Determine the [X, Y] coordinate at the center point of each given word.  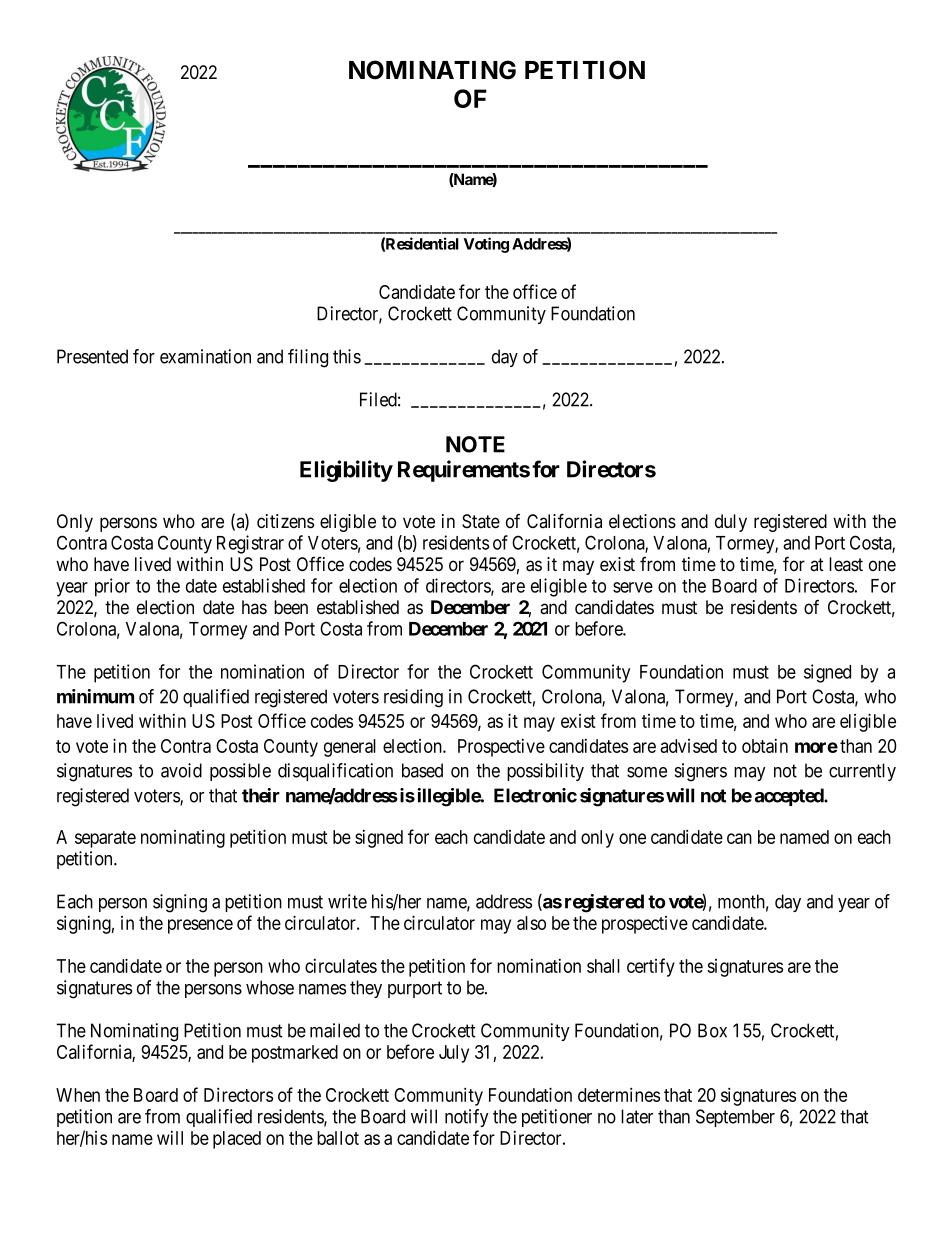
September [735, 1118]
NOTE [475, 444]
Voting [486, 245]
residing [413, 698]
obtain [765, 746]
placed [237, 1140]
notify [467, 1118]
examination [205, 356]
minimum [95, 696]
